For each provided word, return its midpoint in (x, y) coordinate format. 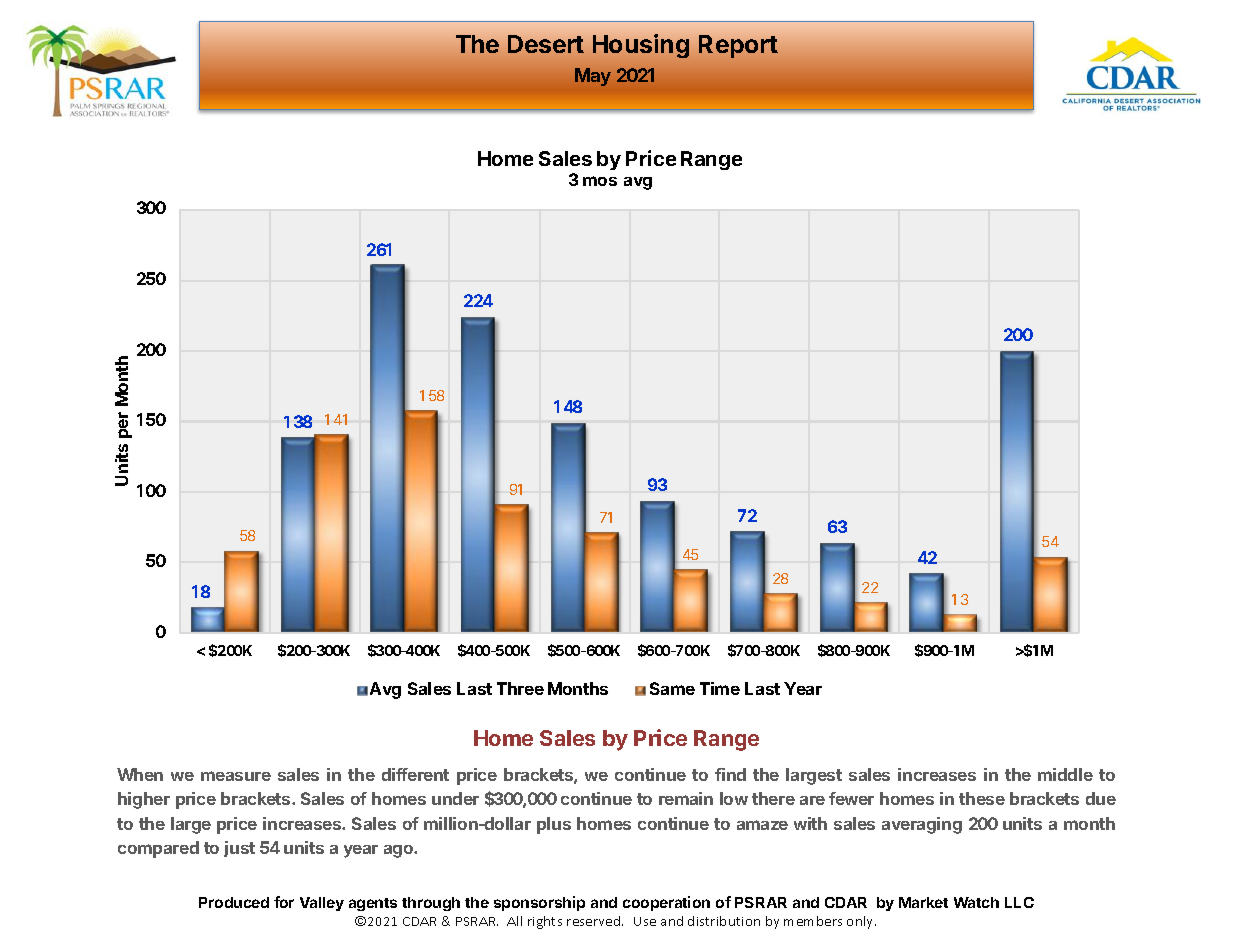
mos (600, 181)
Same (672, 688)
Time (720, 688)
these (982, 798)
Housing (641, 46)
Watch (976, 902)
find (730, 774)
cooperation (666, 903)
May (593, 77)
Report (738, 46)
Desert (546, 44)
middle (1065, 774)
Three (520, 688)
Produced (234, 902)
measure (236, 776)
